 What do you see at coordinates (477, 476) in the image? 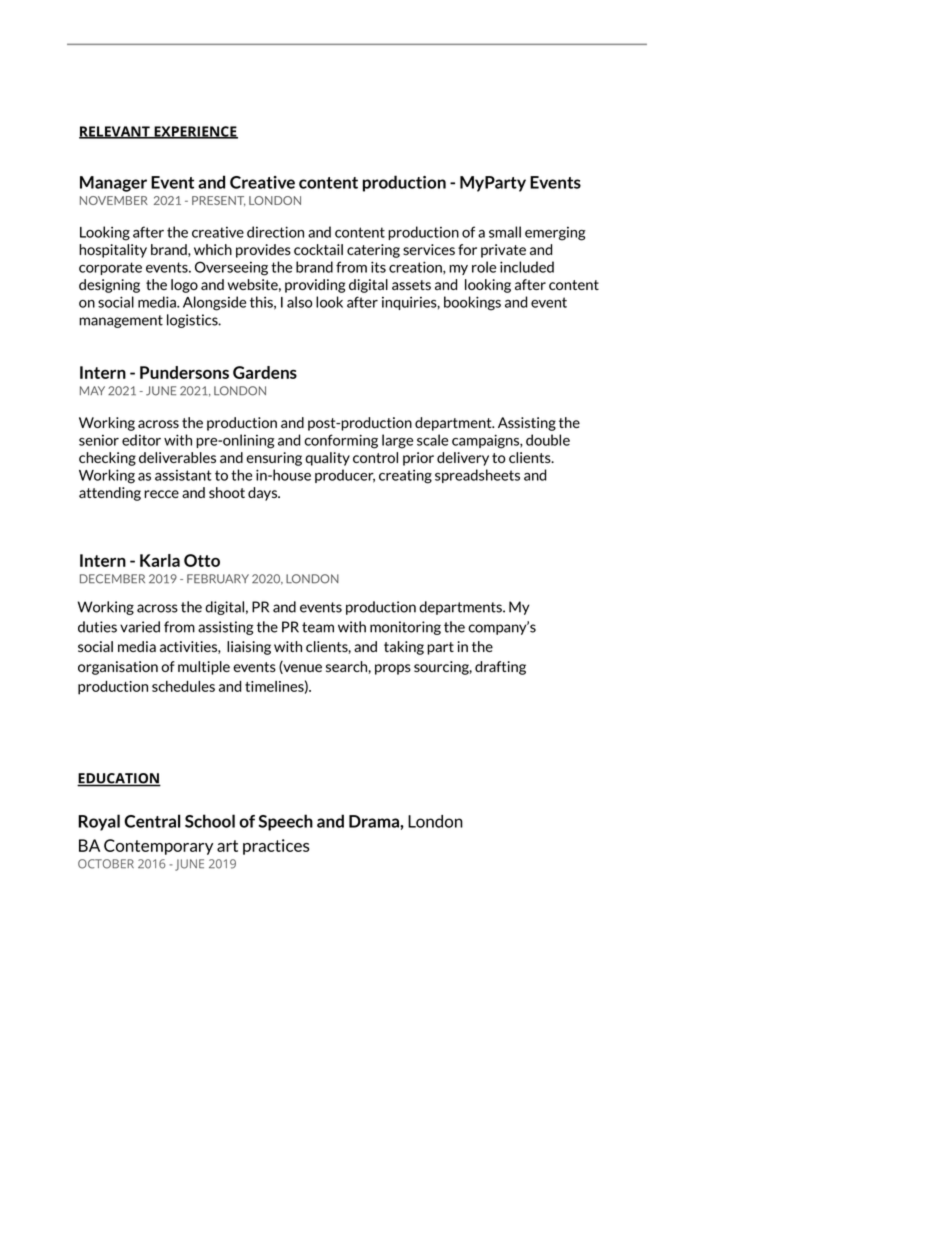
I see `spreadsheets` at bounding box center [477, 476].
